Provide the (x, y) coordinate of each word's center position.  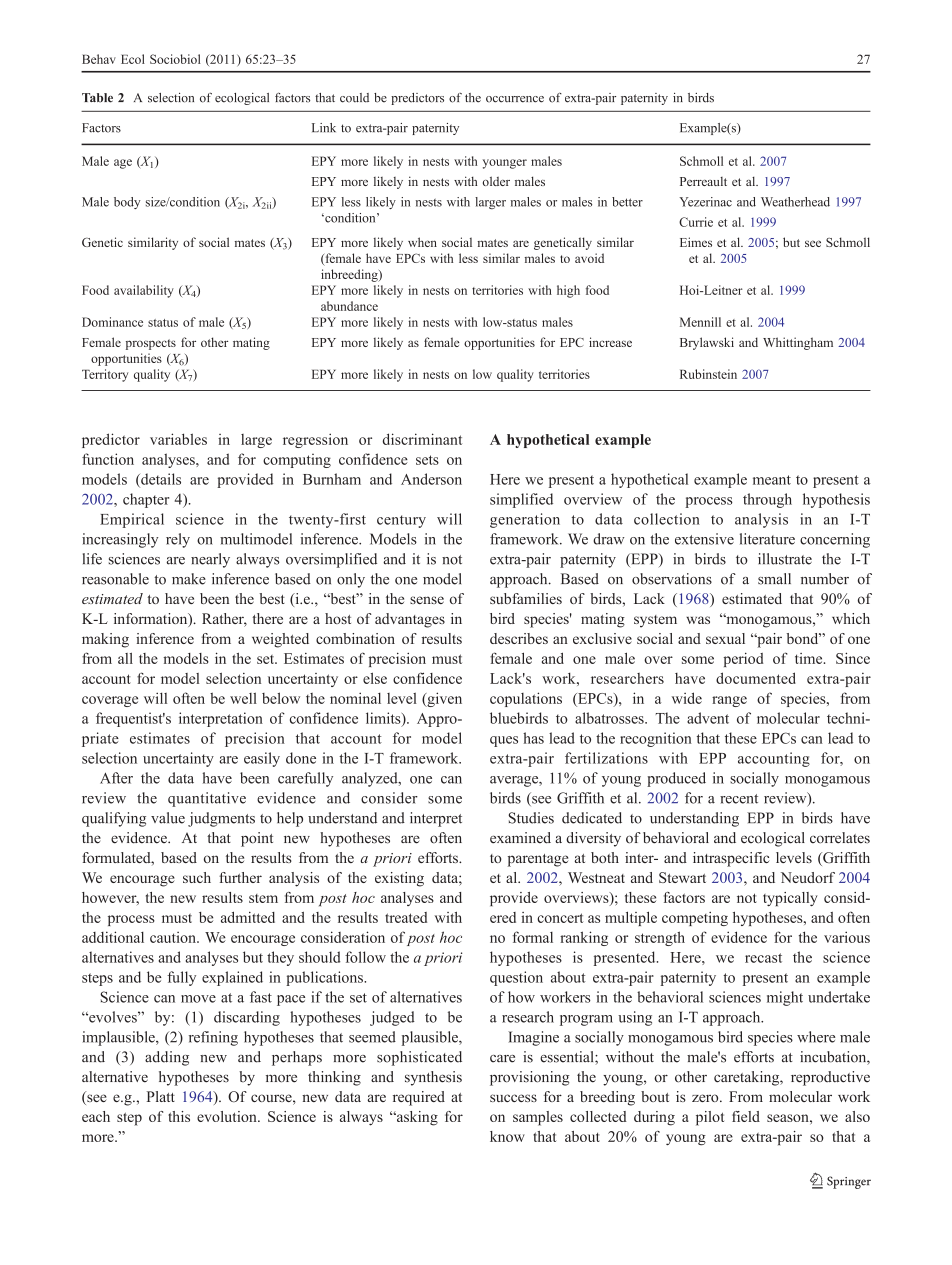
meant (772, 480)
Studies (531, 818)
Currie (696, 222)
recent (739, 799)
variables (178, 439)
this (179, 1116)
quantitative (207, 799)
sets (427, 460)
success (513, 1098)
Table (97, 98)
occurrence (515, 99)
